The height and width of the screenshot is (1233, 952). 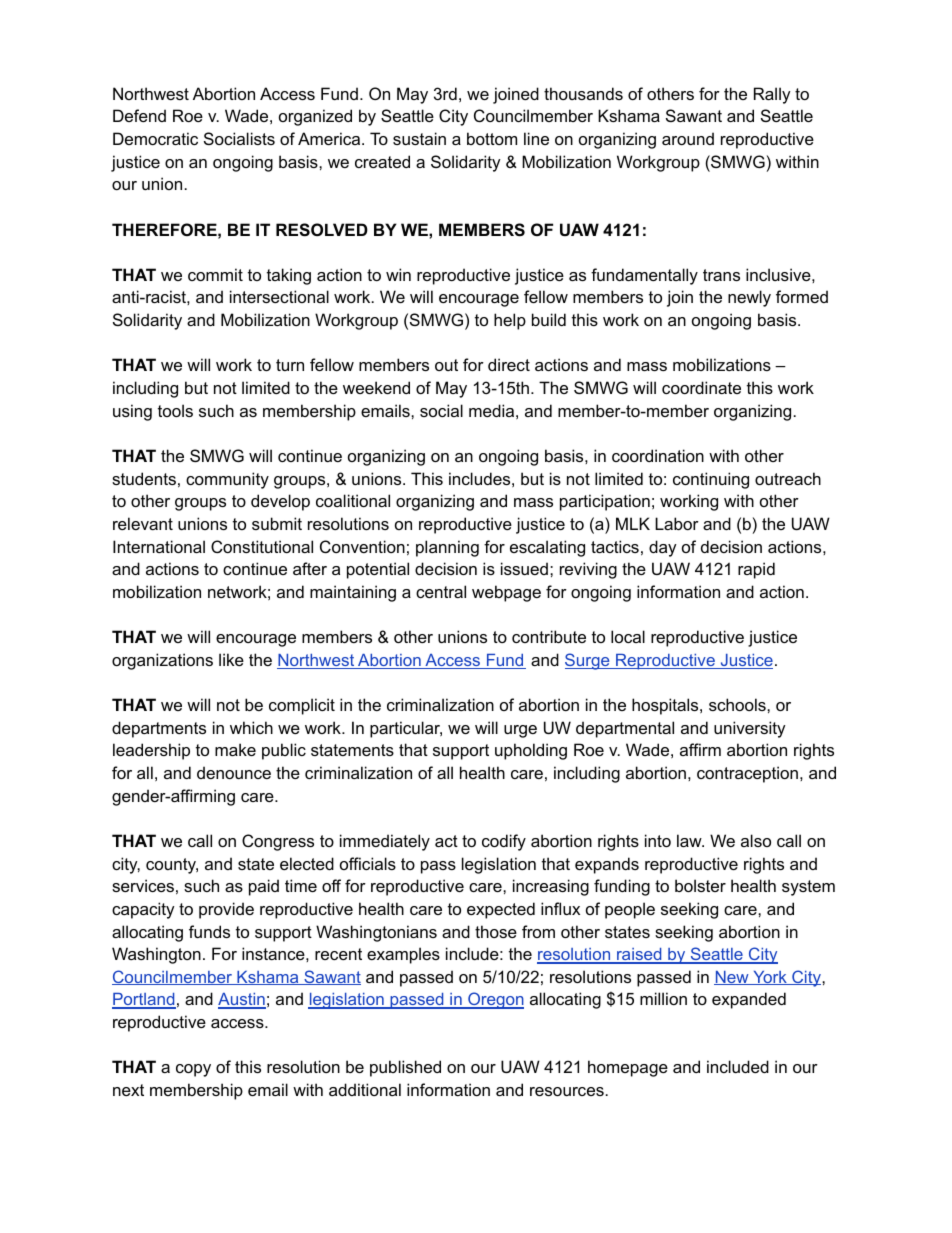 I want to click on continuing, so click(x=711, y=480).
